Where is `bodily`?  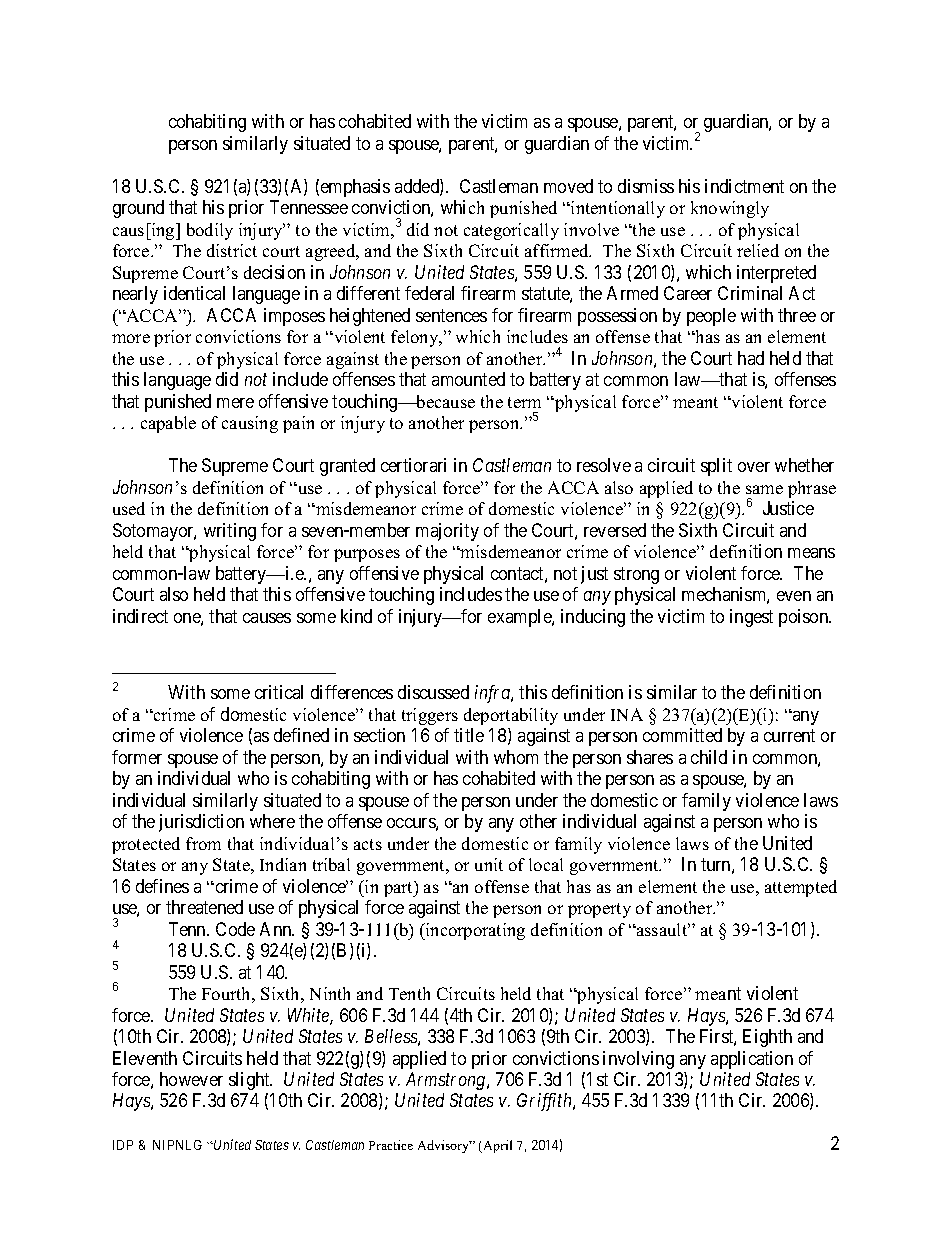
bodily is located at coordinates (210, 231).
